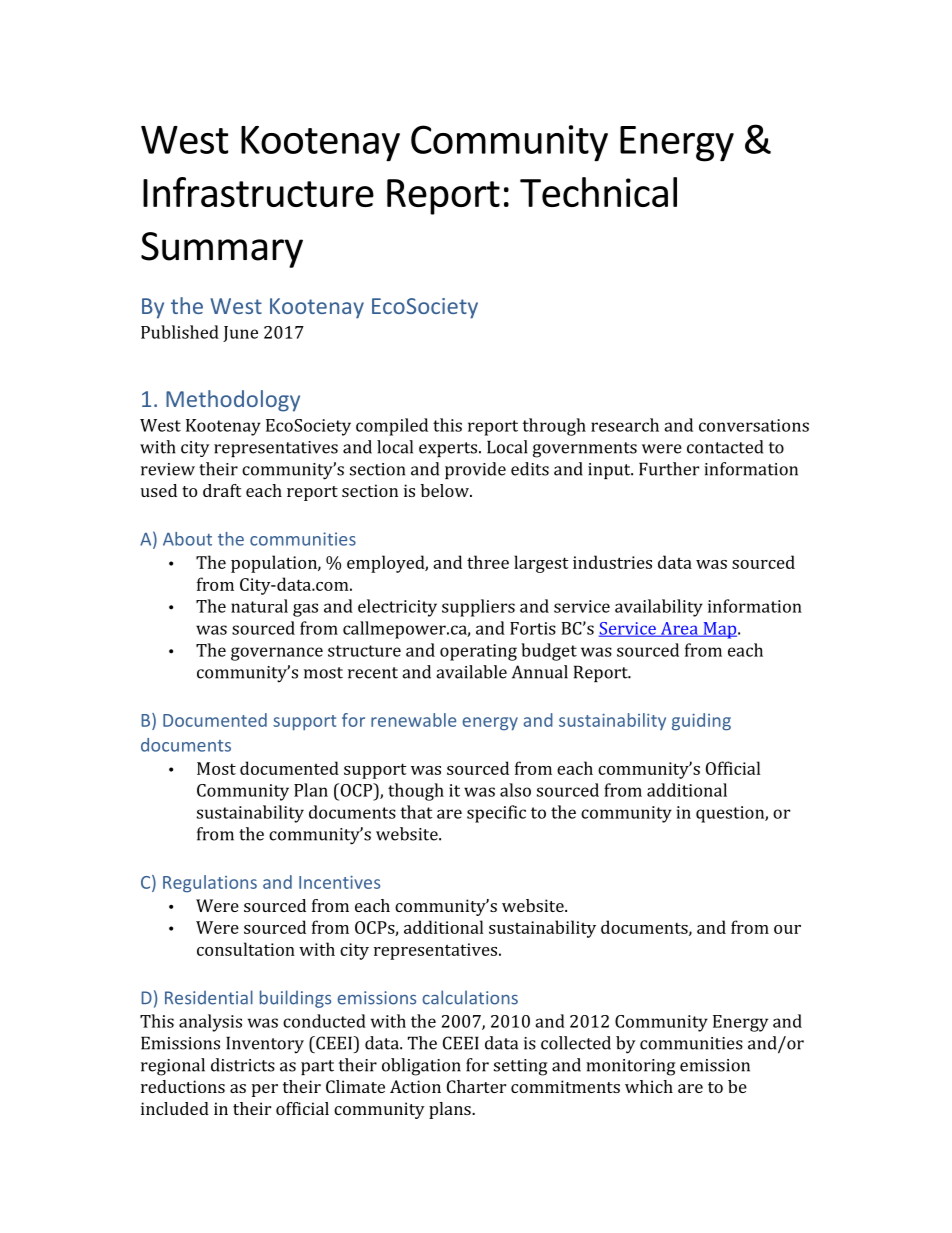 Image resolution: width=952 pixels, height=1233 pixels. Describe the element at coordinates (701, 722) in the screenshot. I see `guiding` at that location.
